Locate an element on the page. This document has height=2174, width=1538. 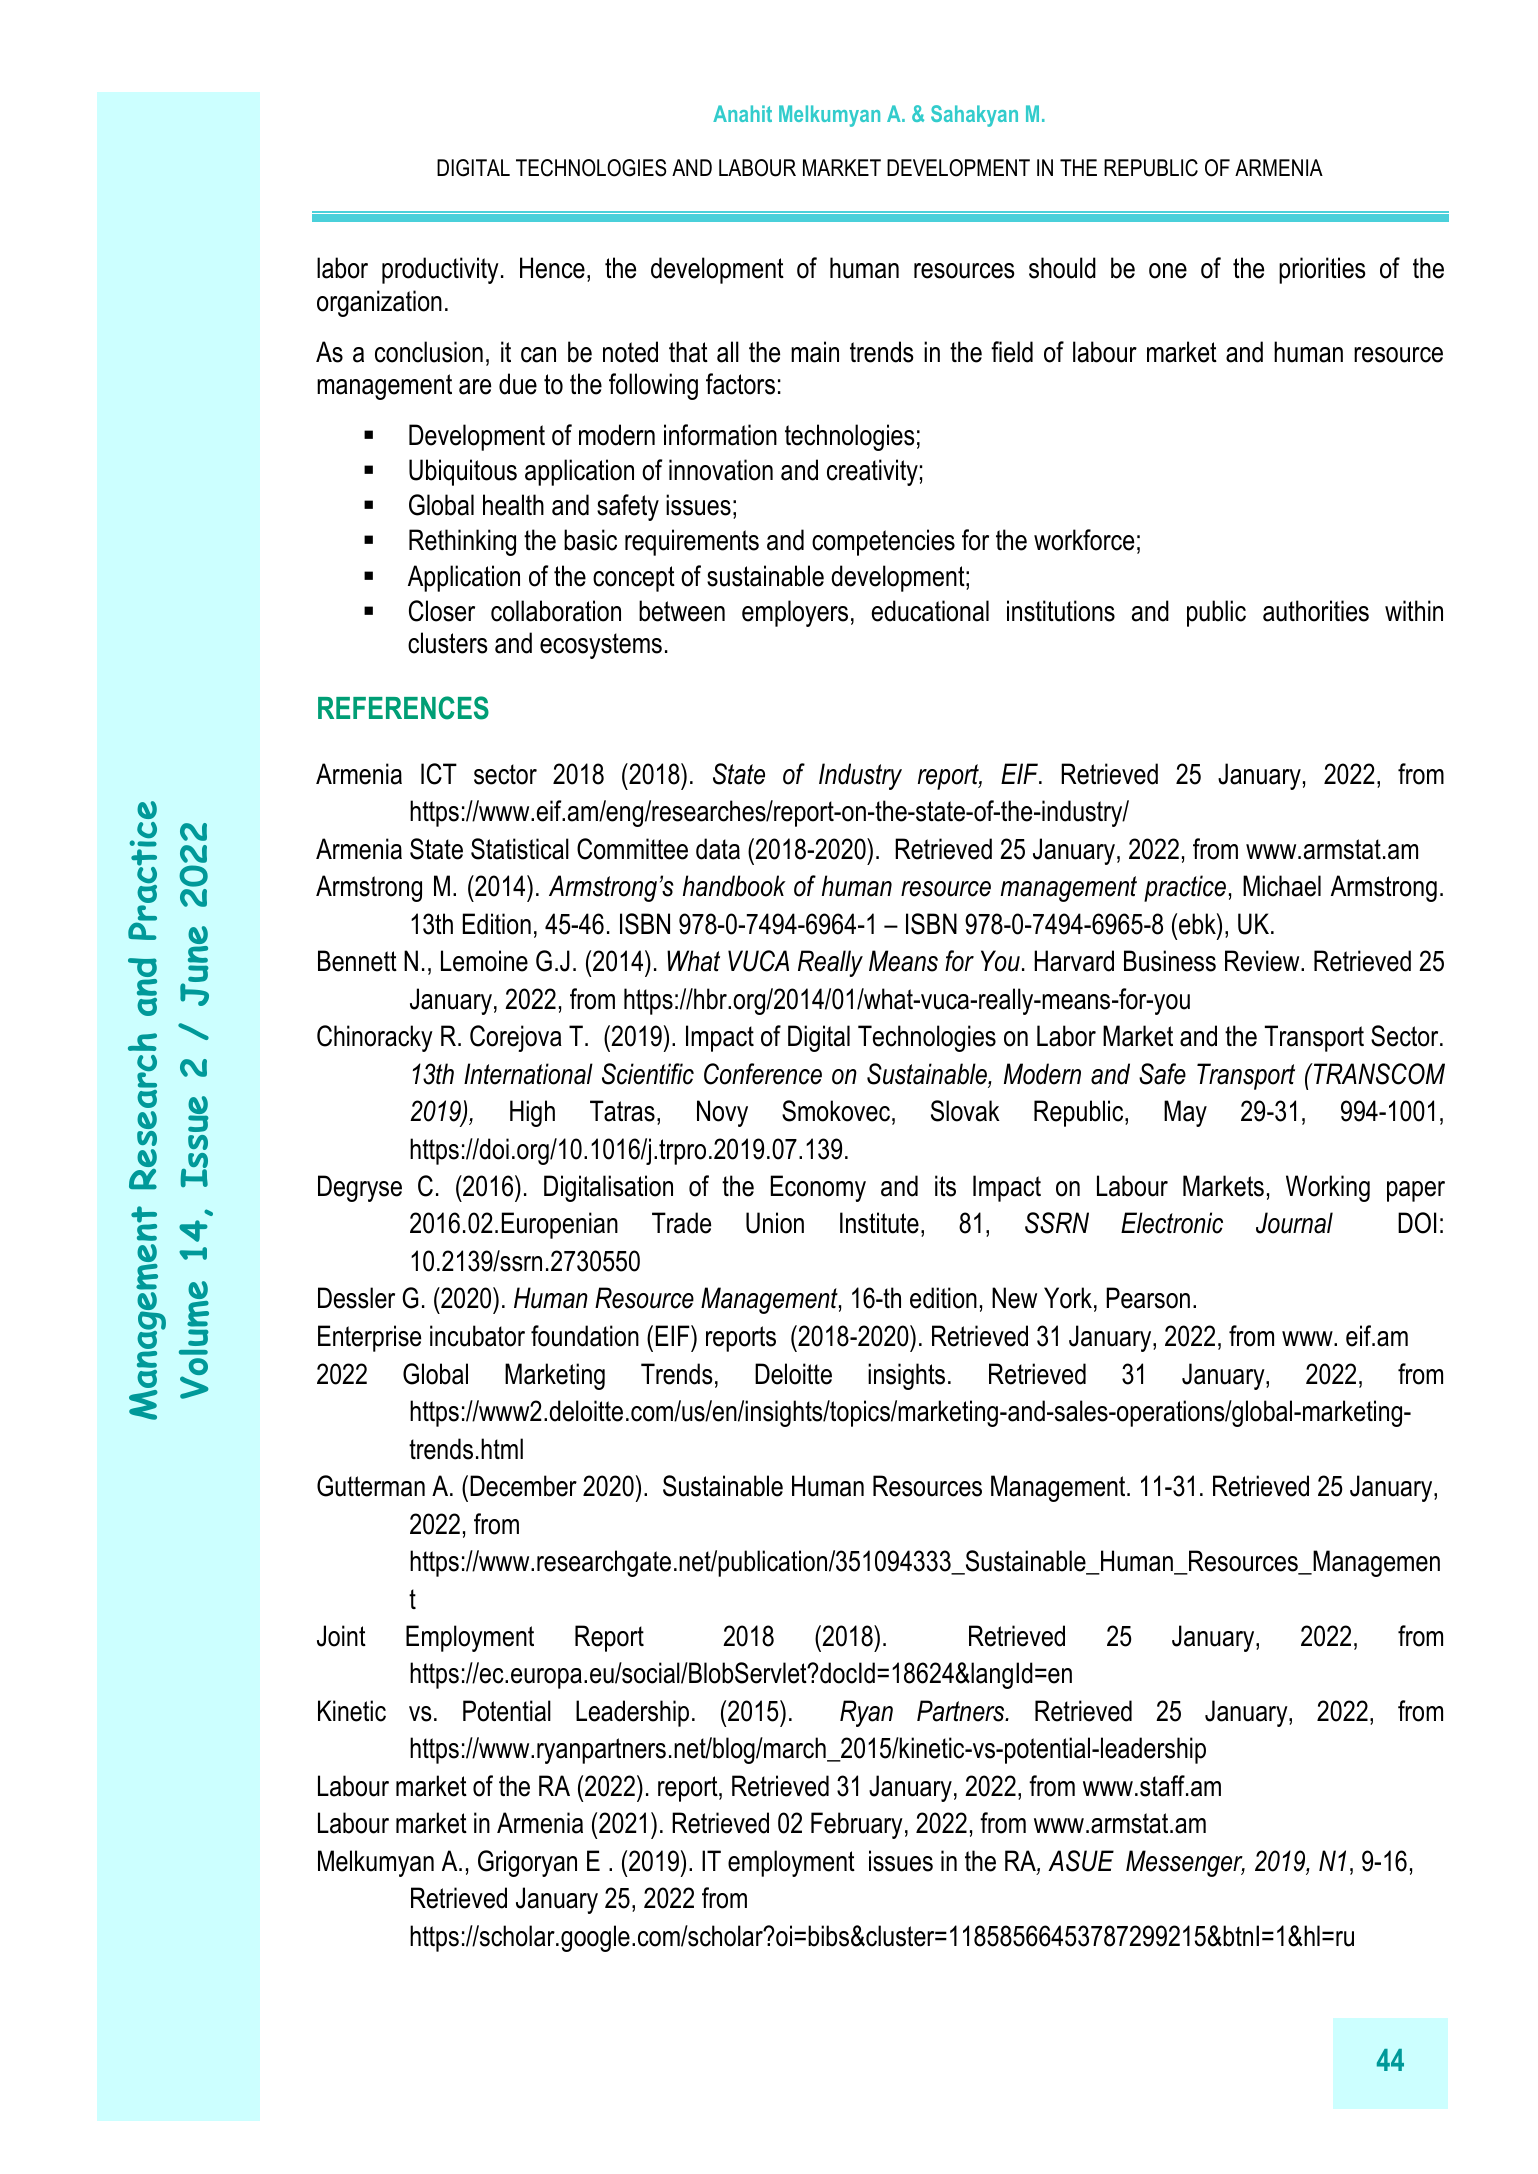
Conference is located at coordinates (763, 1074).
